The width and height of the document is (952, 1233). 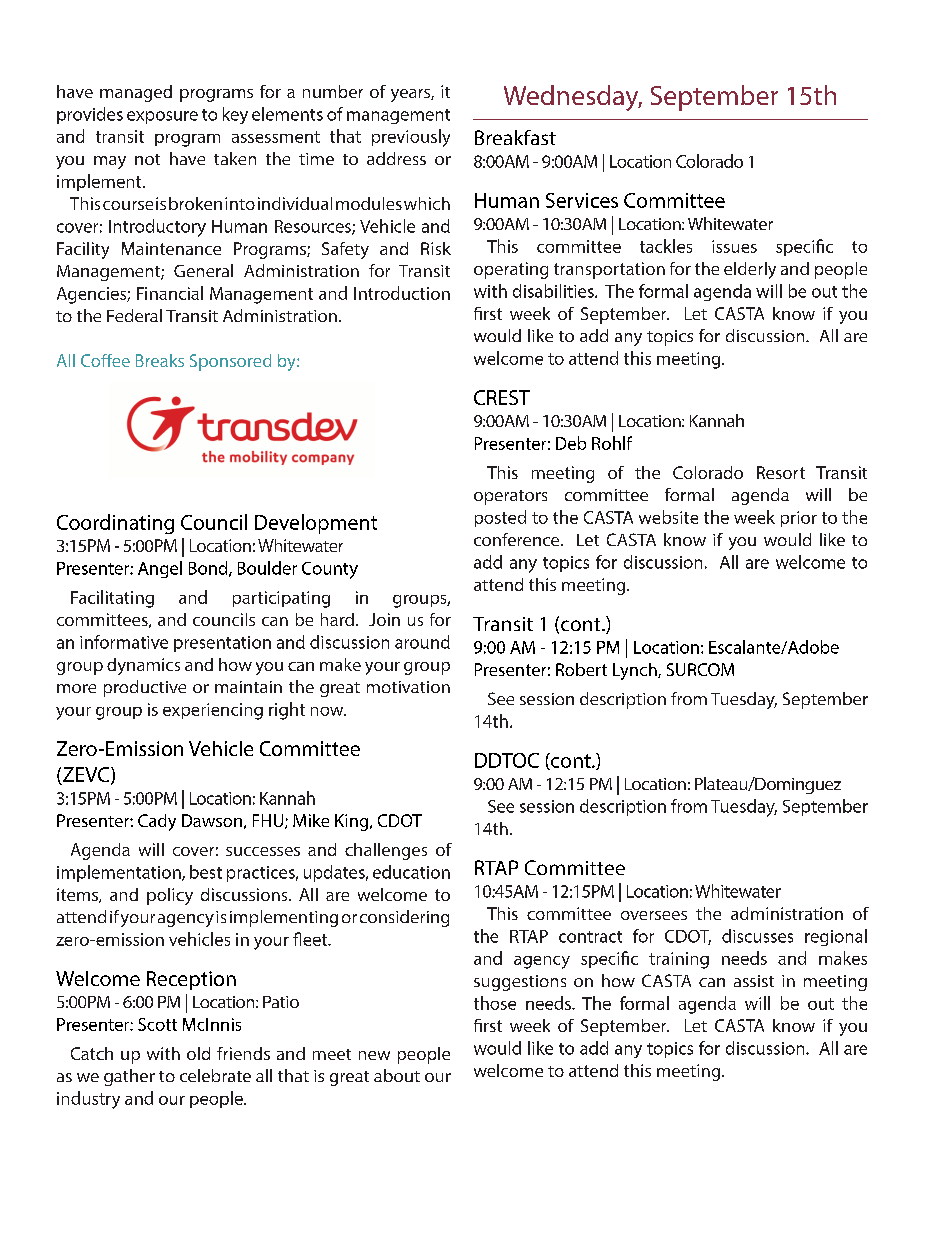 I want to click on issues, so click(x=734, y=246).
